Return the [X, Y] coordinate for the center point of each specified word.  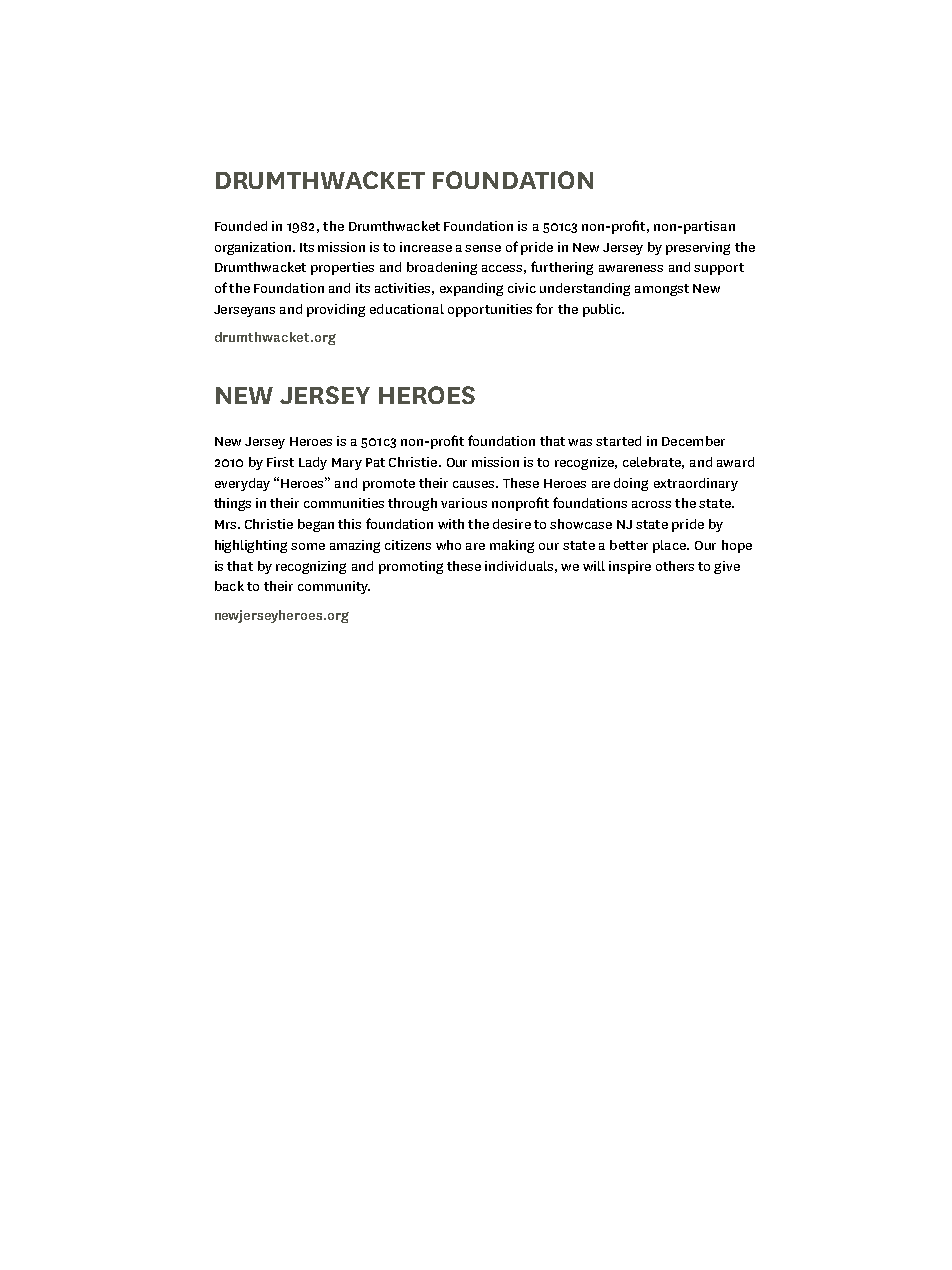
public [603, 310]
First [280, 462]
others [675, 566]
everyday [242, 484]
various [464, 503]
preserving [698, 248]
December [693, 441]
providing [336, 310]
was [580, 442]
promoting [411, 567]
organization [253, 248]
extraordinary [696, 484]
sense [483, 248]
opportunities [490, 310]
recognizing [311, 567]
